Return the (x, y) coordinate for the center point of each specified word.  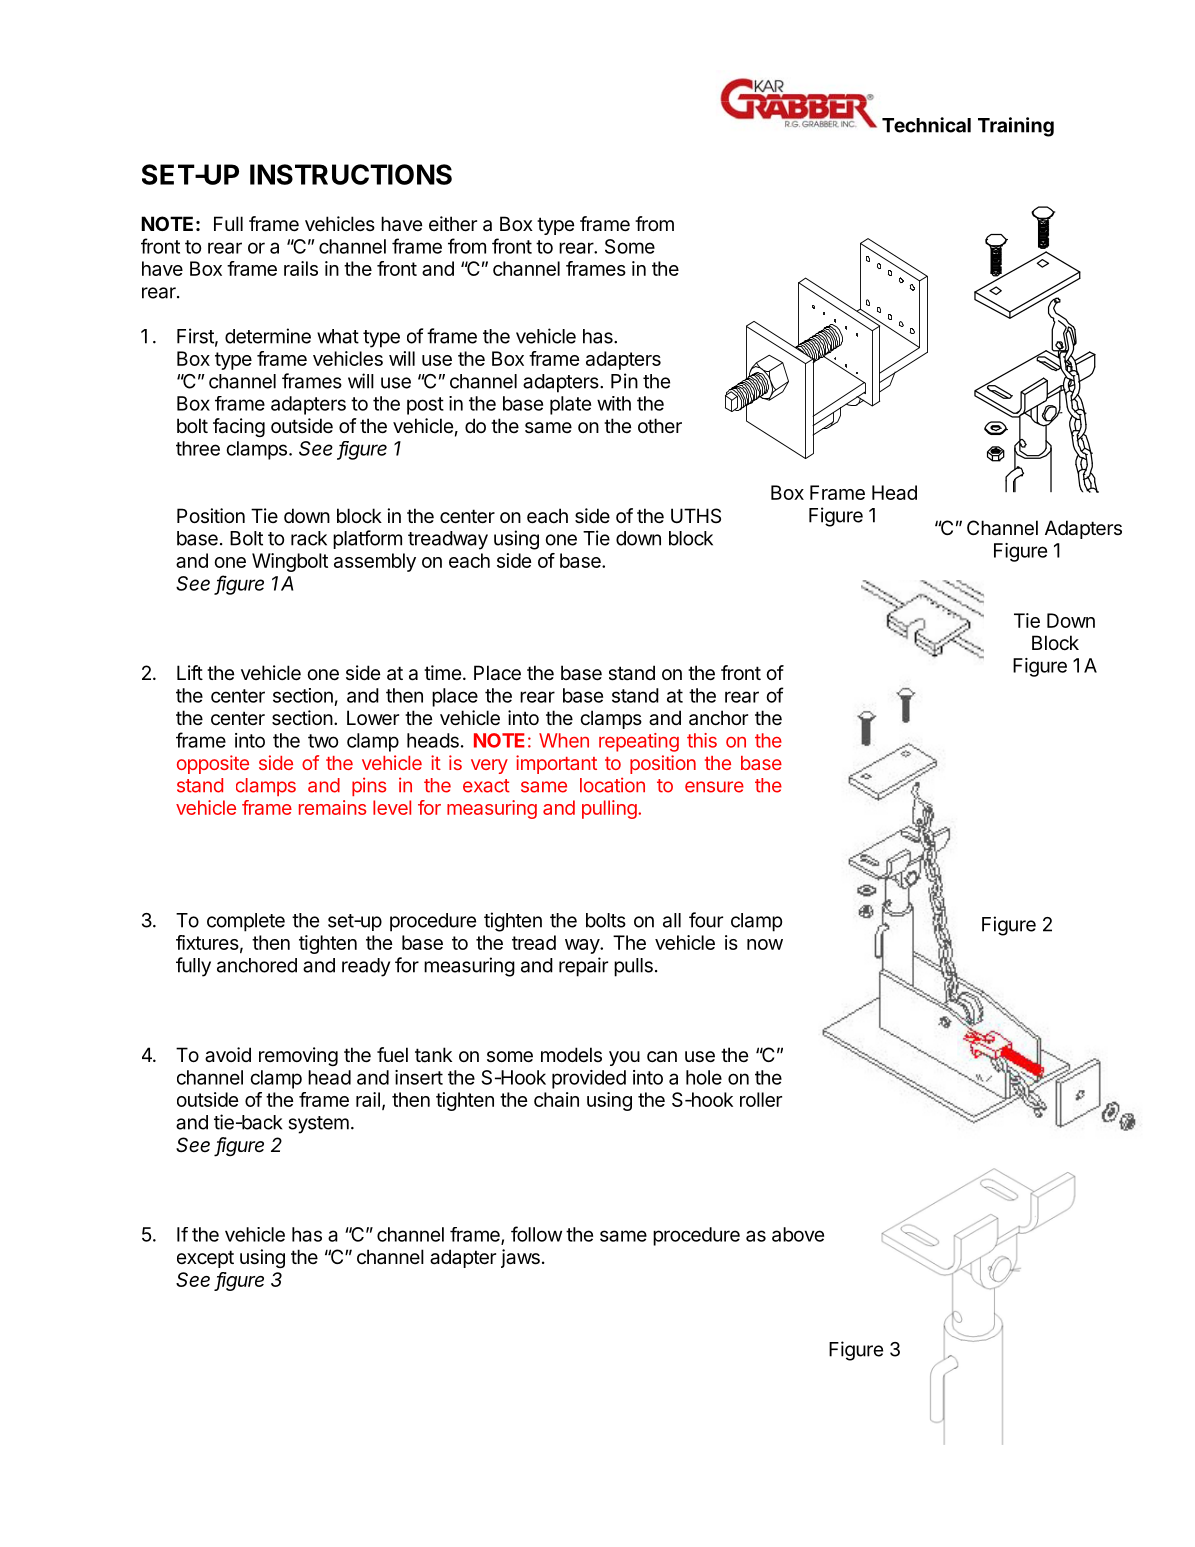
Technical (926, 125)
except (205, 1259)
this (702, 740)
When (564, 740)
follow (536, 1234)
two (323, 741)
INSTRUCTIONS (351, 174)
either (453, 224)
